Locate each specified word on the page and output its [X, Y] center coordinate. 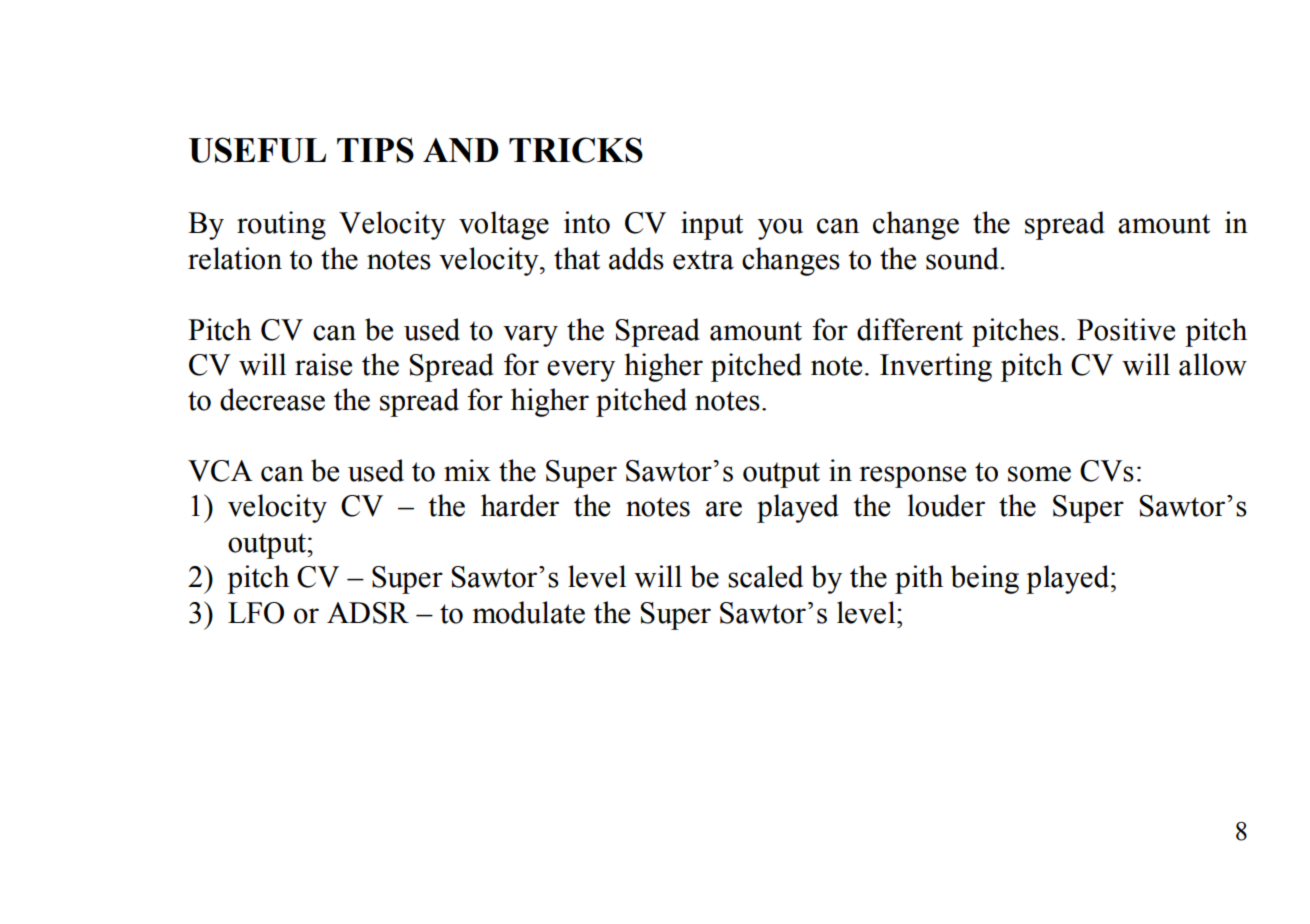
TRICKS [576, 150]
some [1039, 474]
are [724, 509]
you [780, 229]
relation [235, 258]
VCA [220, 471]
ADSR [368, 613]
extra [703, 260]
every [581, 371]
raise [323, 364]
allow [1213, 364]
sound [963, 258]
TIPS [375, 150]
